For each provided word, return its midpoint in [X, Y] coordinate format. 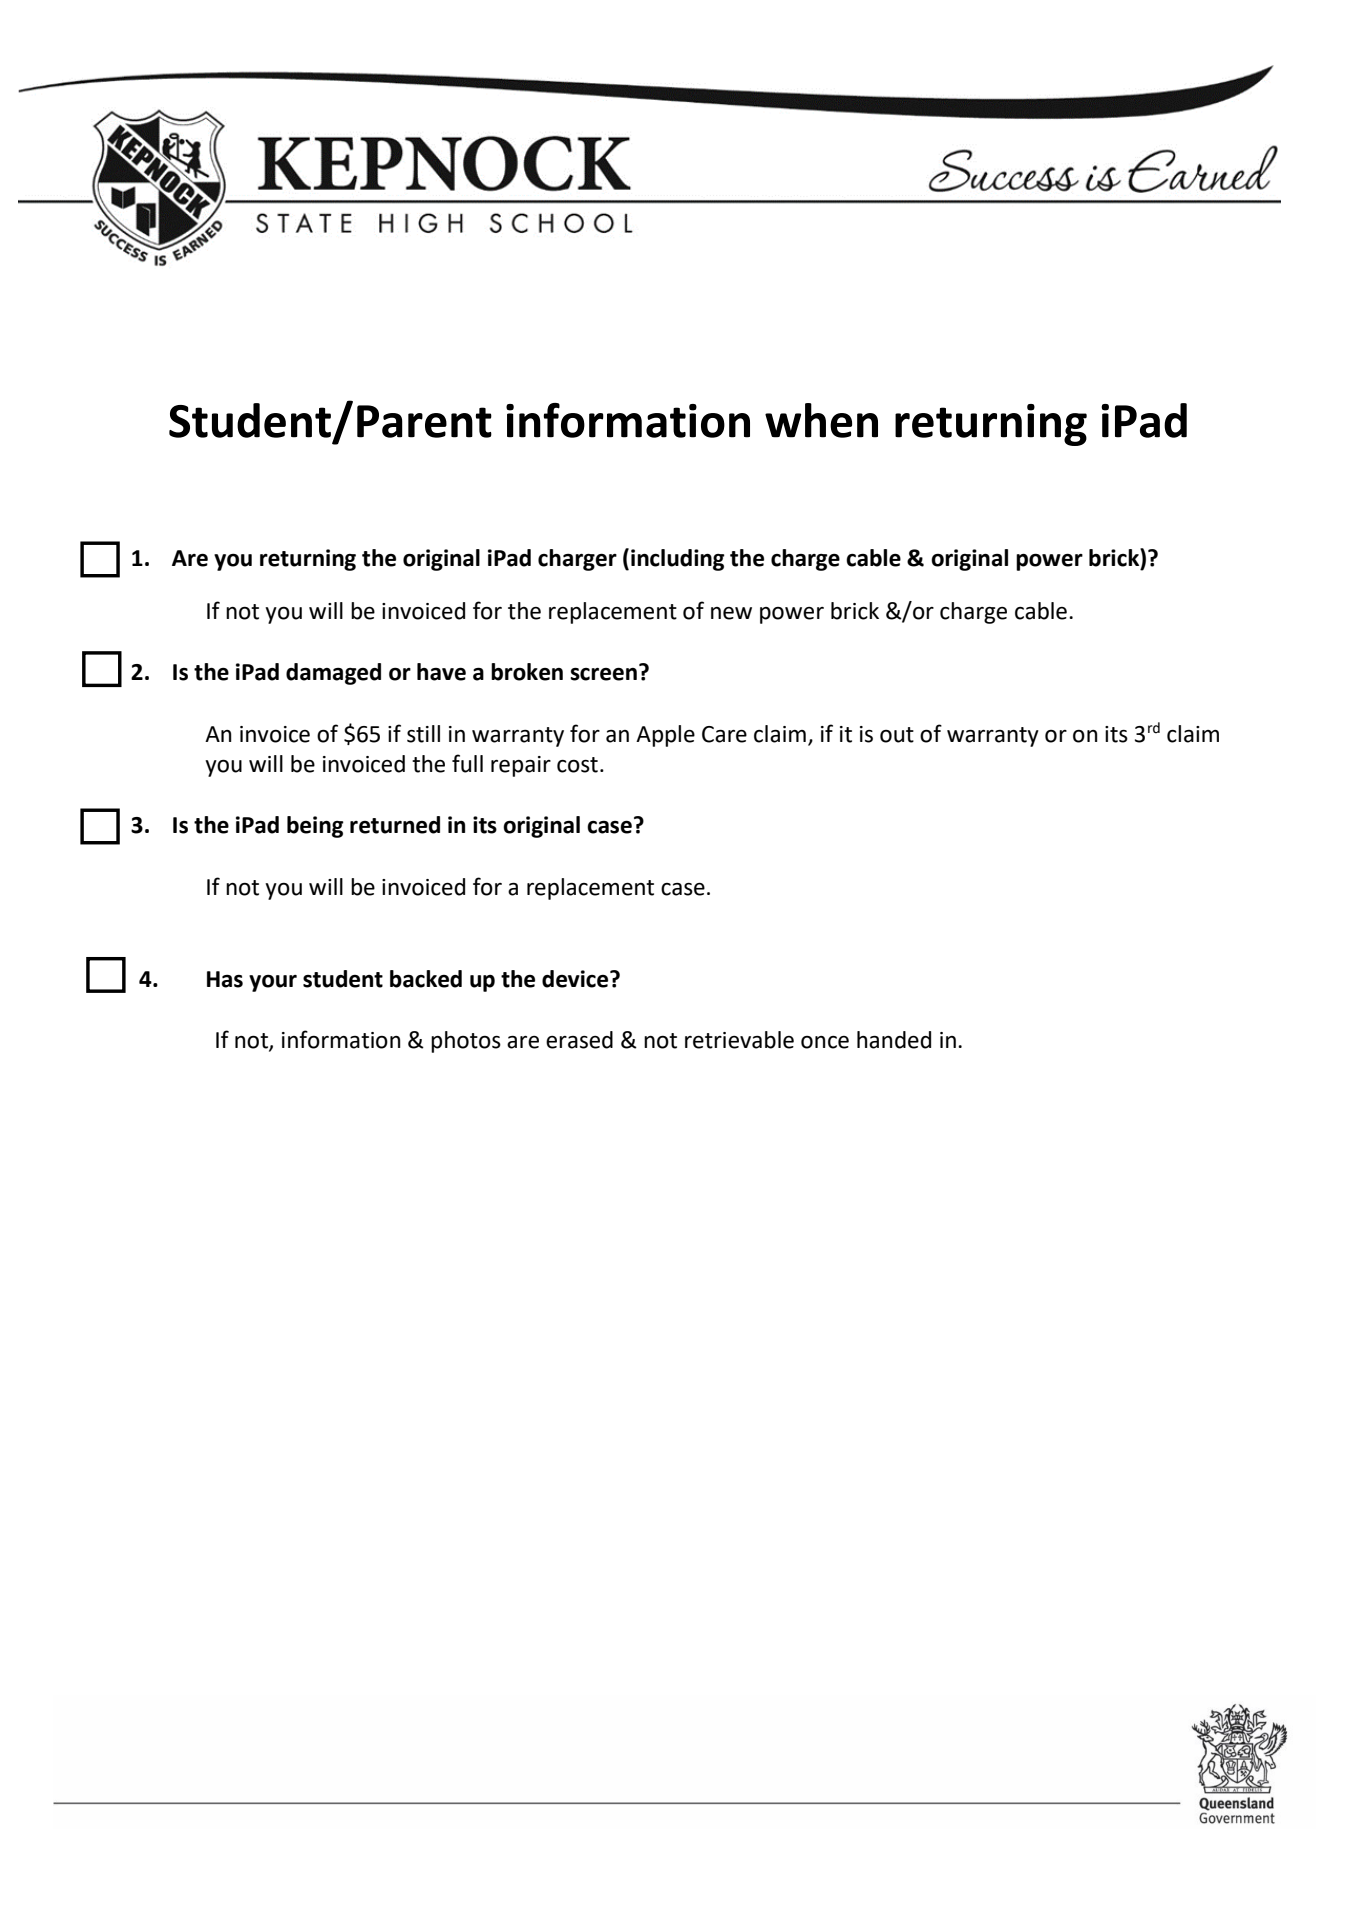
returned [395, 825]
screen [603, 674]
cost [577, 765]
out [897, 735]
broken [527, 672]
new [731, 613]
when [821, 420]
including [678, 560]
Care [724, 734]
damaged [333, 674]
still [423, 734]
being [315, 827]
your [273, 983]
